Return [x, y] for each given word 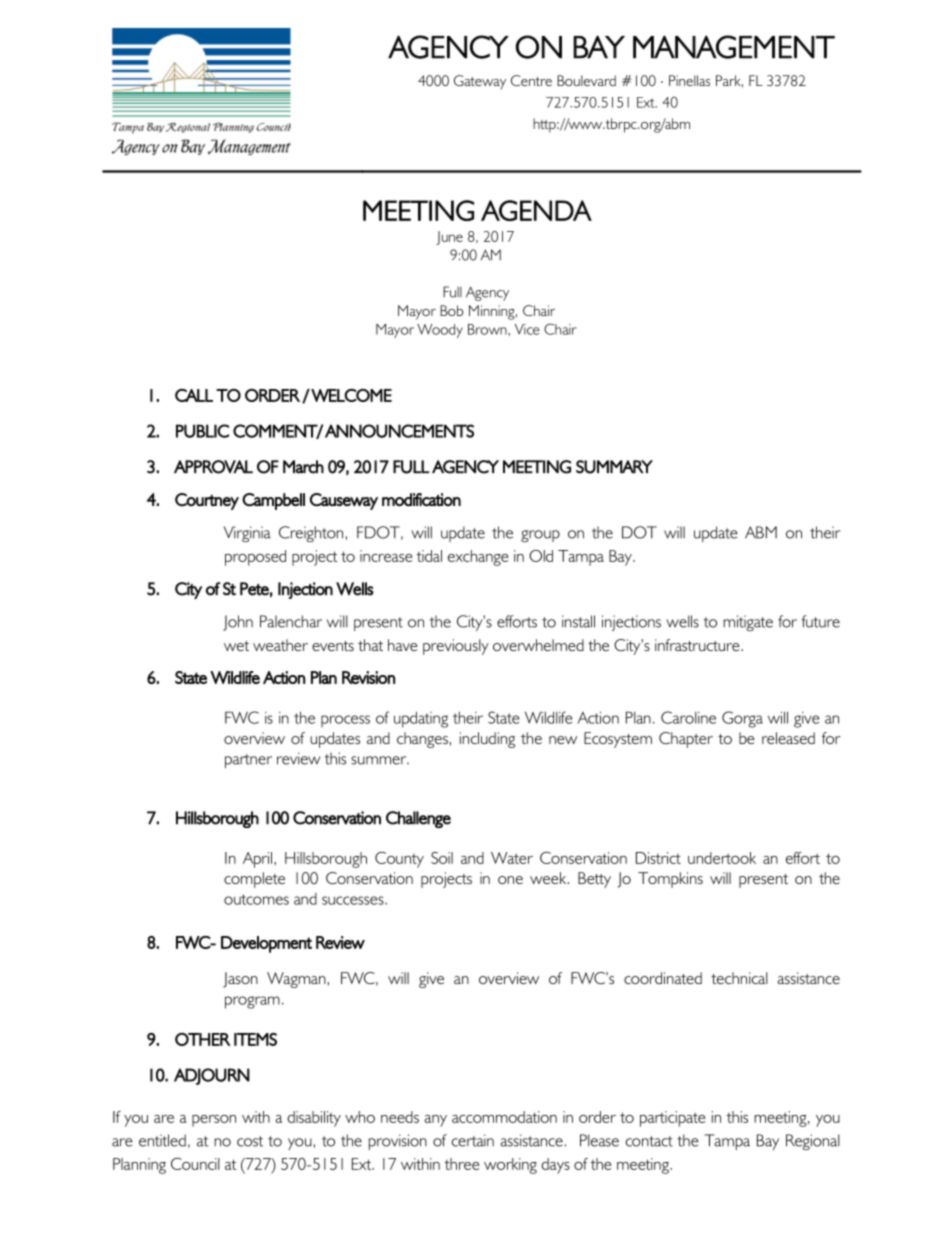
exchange [478, 558]
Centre [531, 80]
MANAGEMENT [734, 47]
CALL [194, 395]
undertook [722, 858]
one [510, 880]
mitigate [748, 623]
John [238, 623]
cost [250, 1141]
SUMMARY [614, 467]
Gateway [480, 82]
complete [254, 880]
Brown [488, 329]
